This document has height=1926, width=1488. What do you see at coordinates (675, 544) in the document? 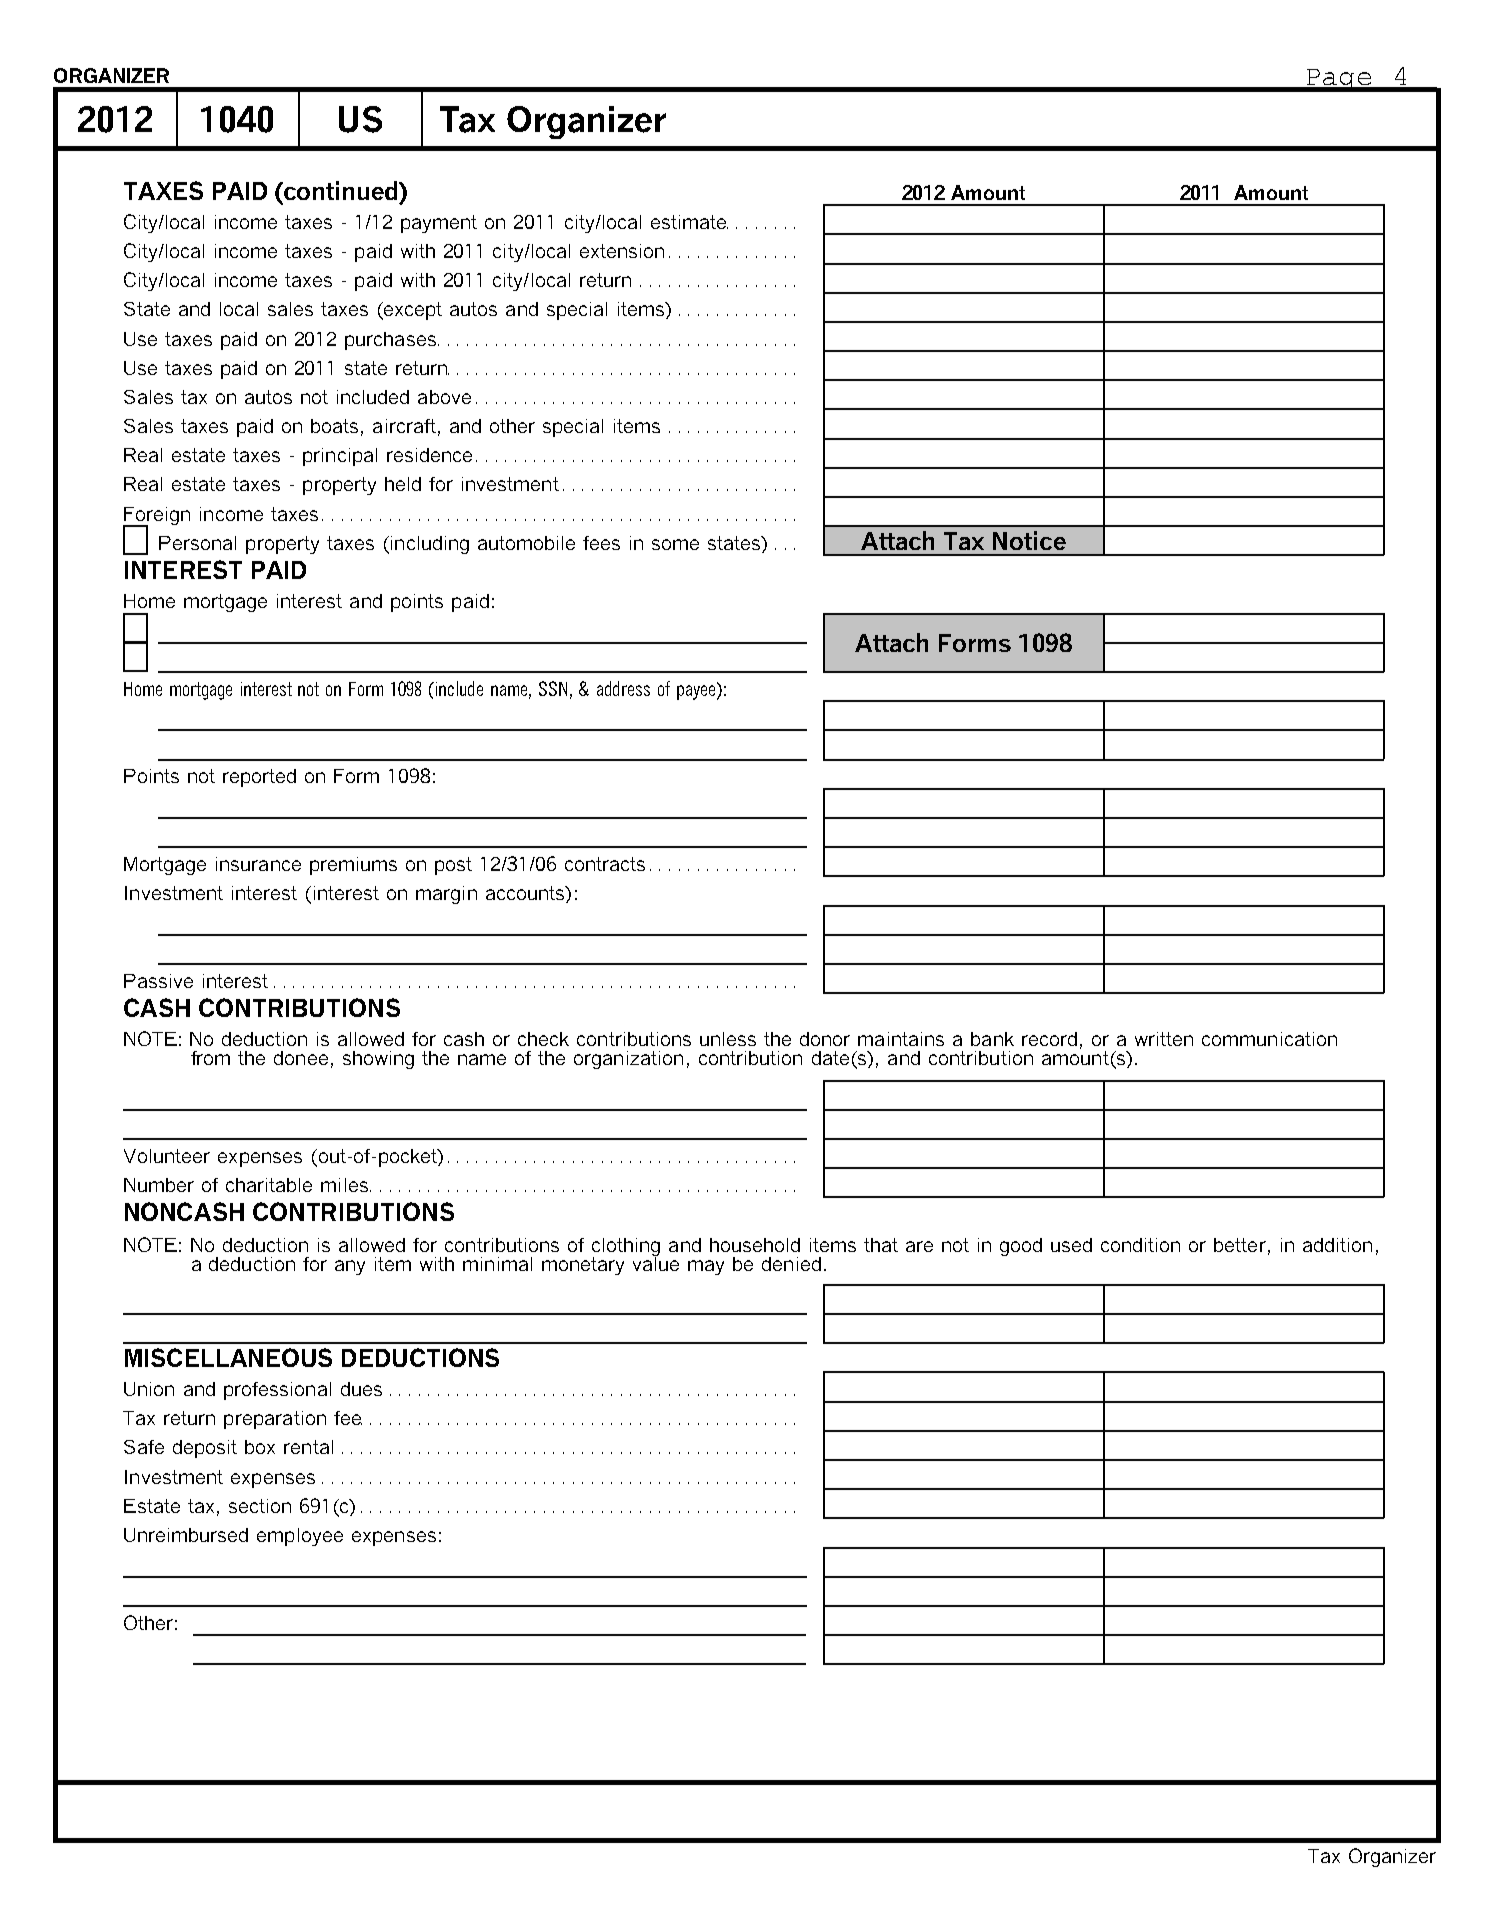
I see `some` at bounding box center [675, 544].
